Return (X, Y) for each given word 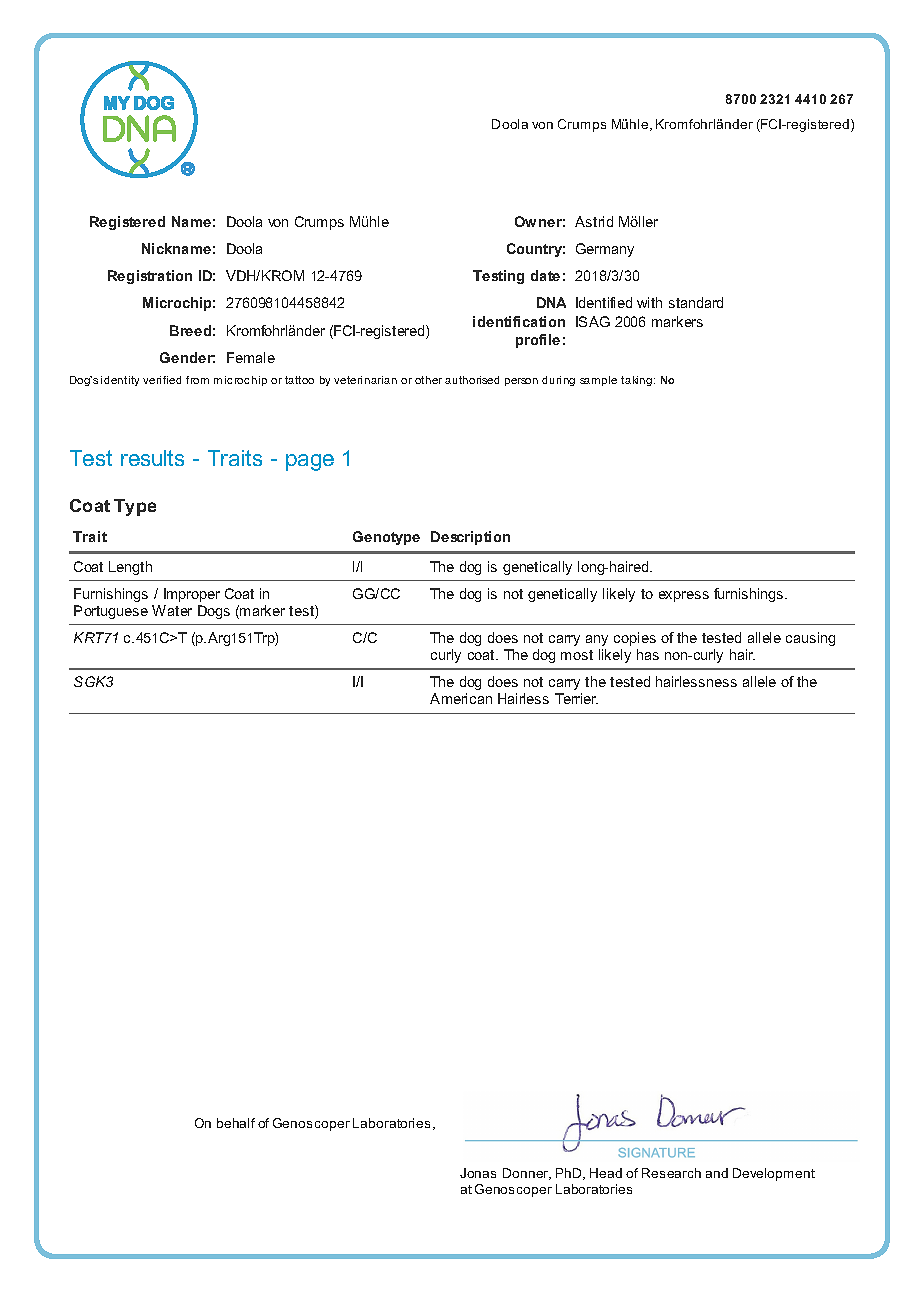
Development (774, 1174)
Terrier (576, 698)
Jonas (478, 1173)
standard (696, 302)
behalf (236, 1123)
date (545, 275)
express (684, 596)
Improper (192, 595)
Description (470, 538)
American (461, 698)
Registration (150, 277)
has (648, 654)
